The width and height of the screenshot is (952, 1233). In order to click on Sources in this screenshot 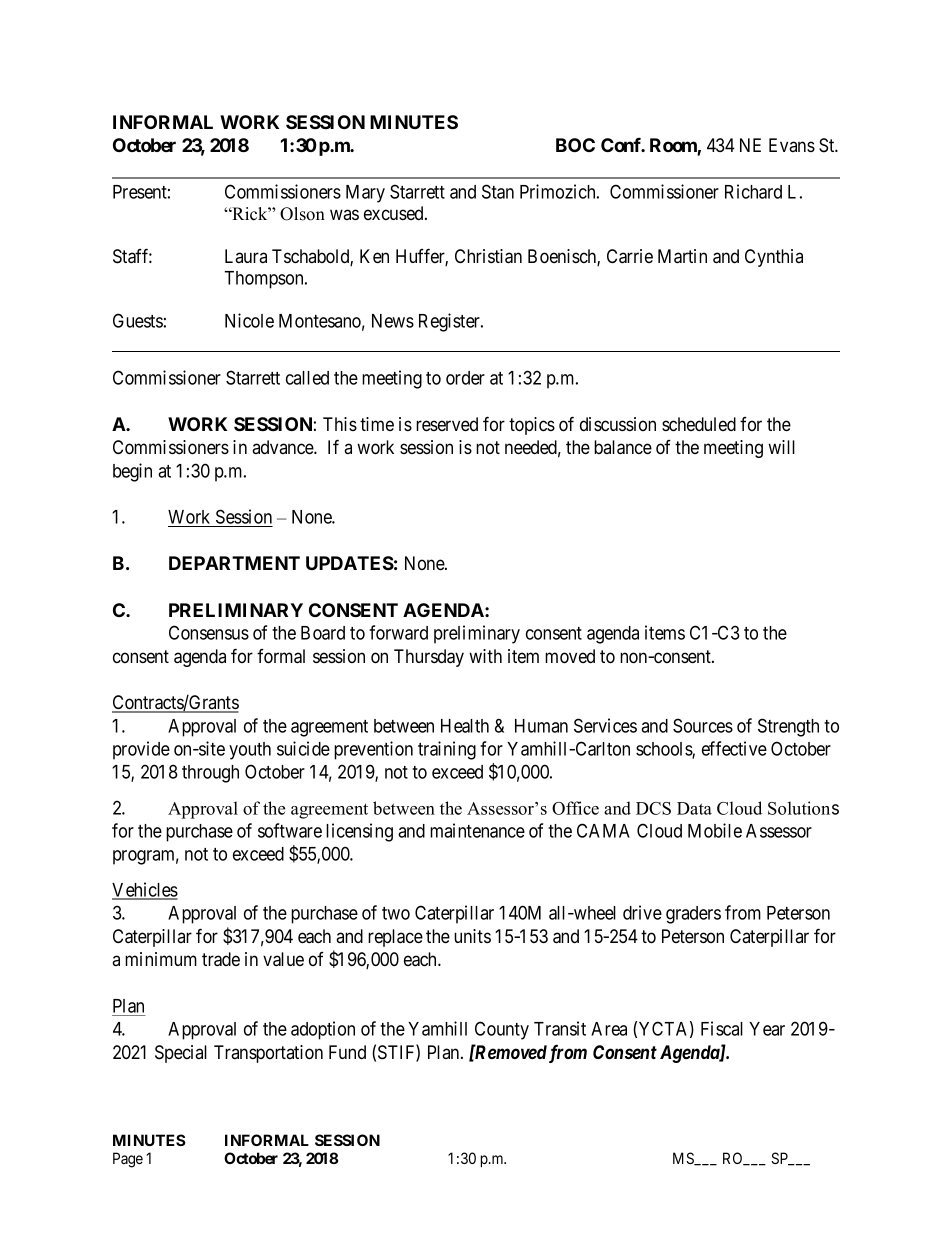, I will do `click(703, 725)`.
